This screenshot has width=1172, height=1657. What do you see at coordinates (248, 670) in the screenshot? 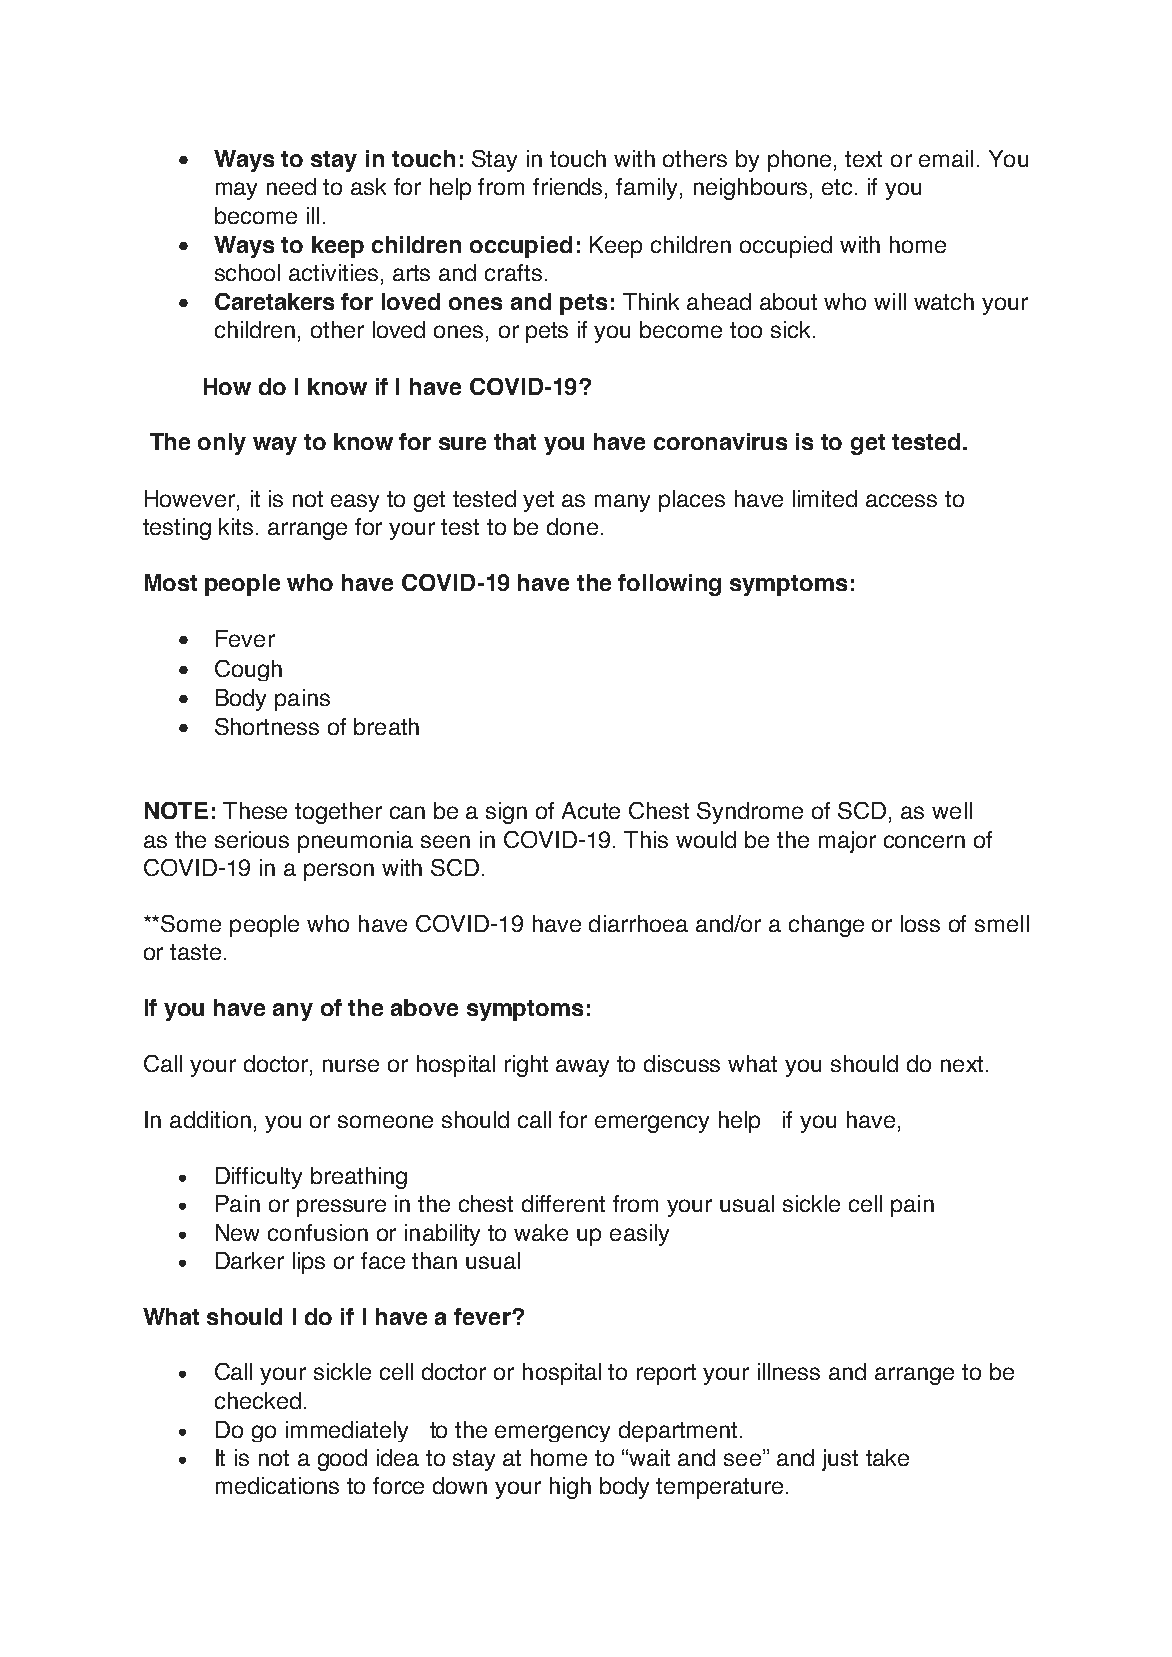
I see `Cough` at bounding box center [248, 670].
